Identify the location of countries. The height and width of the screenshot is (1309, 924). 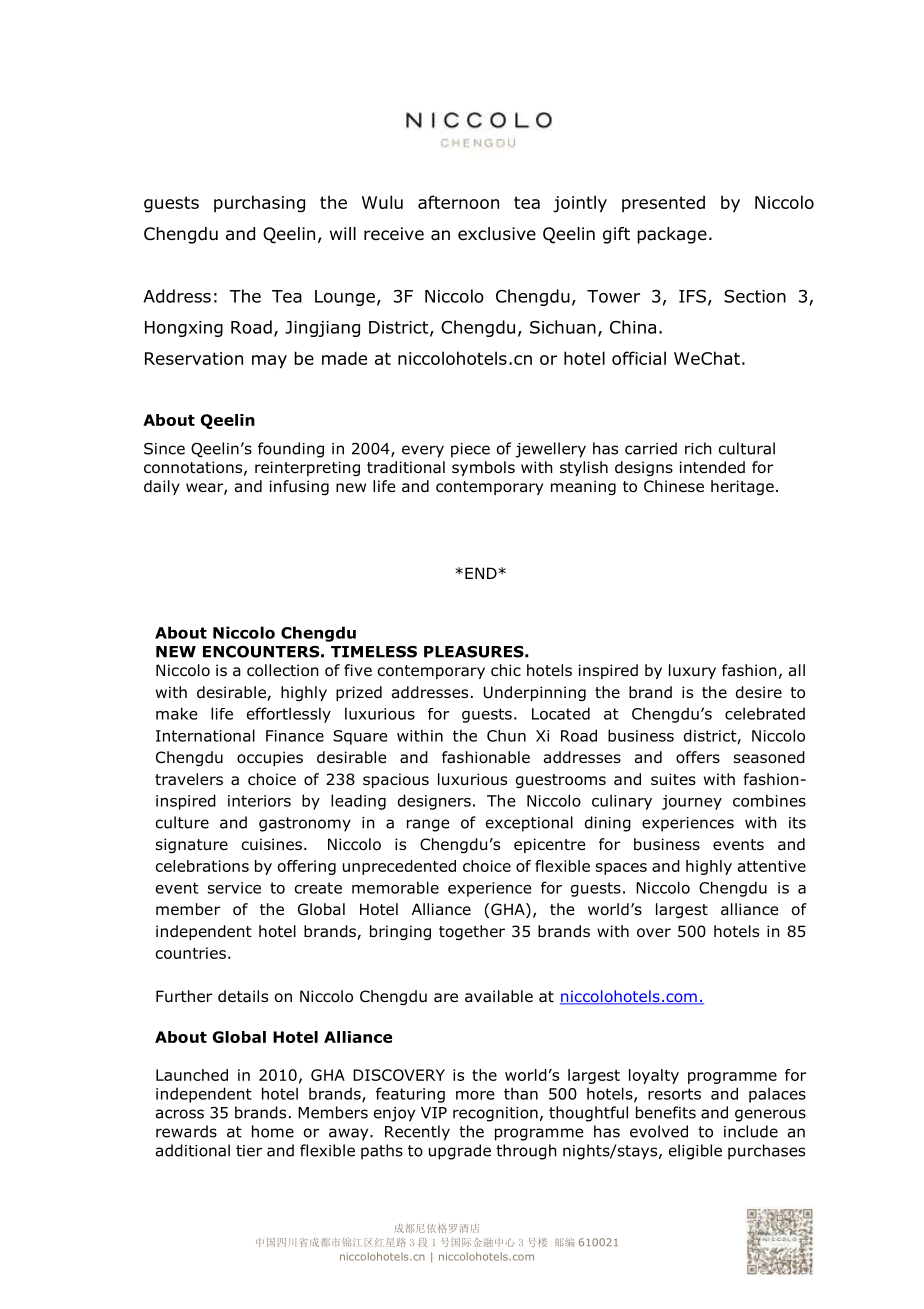
(191, 953).
